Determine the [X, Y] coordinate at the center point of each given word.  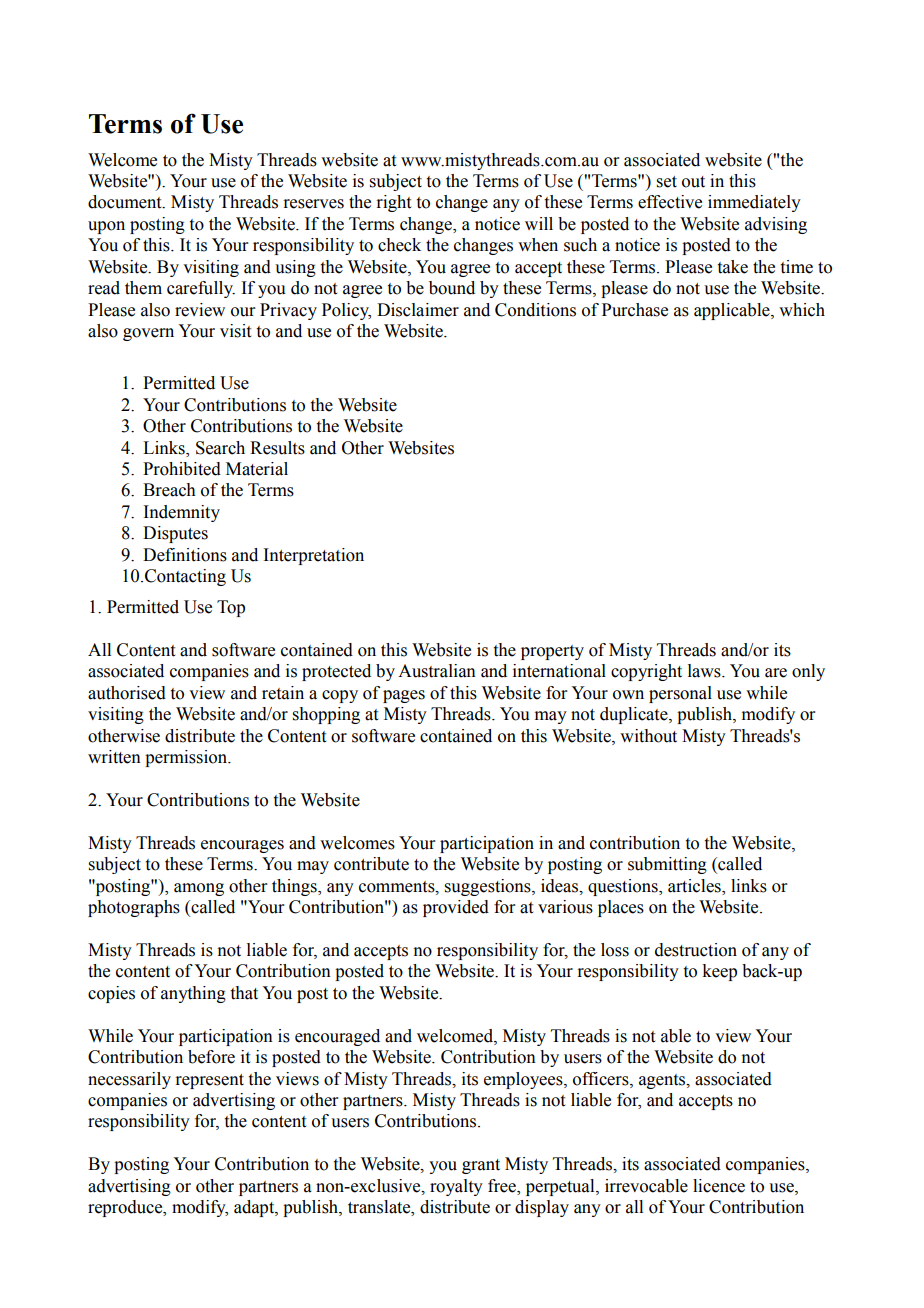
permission [187, 758]
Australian [437, 671]
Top [231, 608]
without [648, 736]
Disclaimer [418, 310]
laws [705, 671]
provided [456, 908]
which [802, 310]
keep [719, 972]
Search [220, 448]
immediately [754, 203]
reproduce [126, 1208]
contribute [371, 864]
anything [193, 994]
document [126, 202]
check [399, 245]
